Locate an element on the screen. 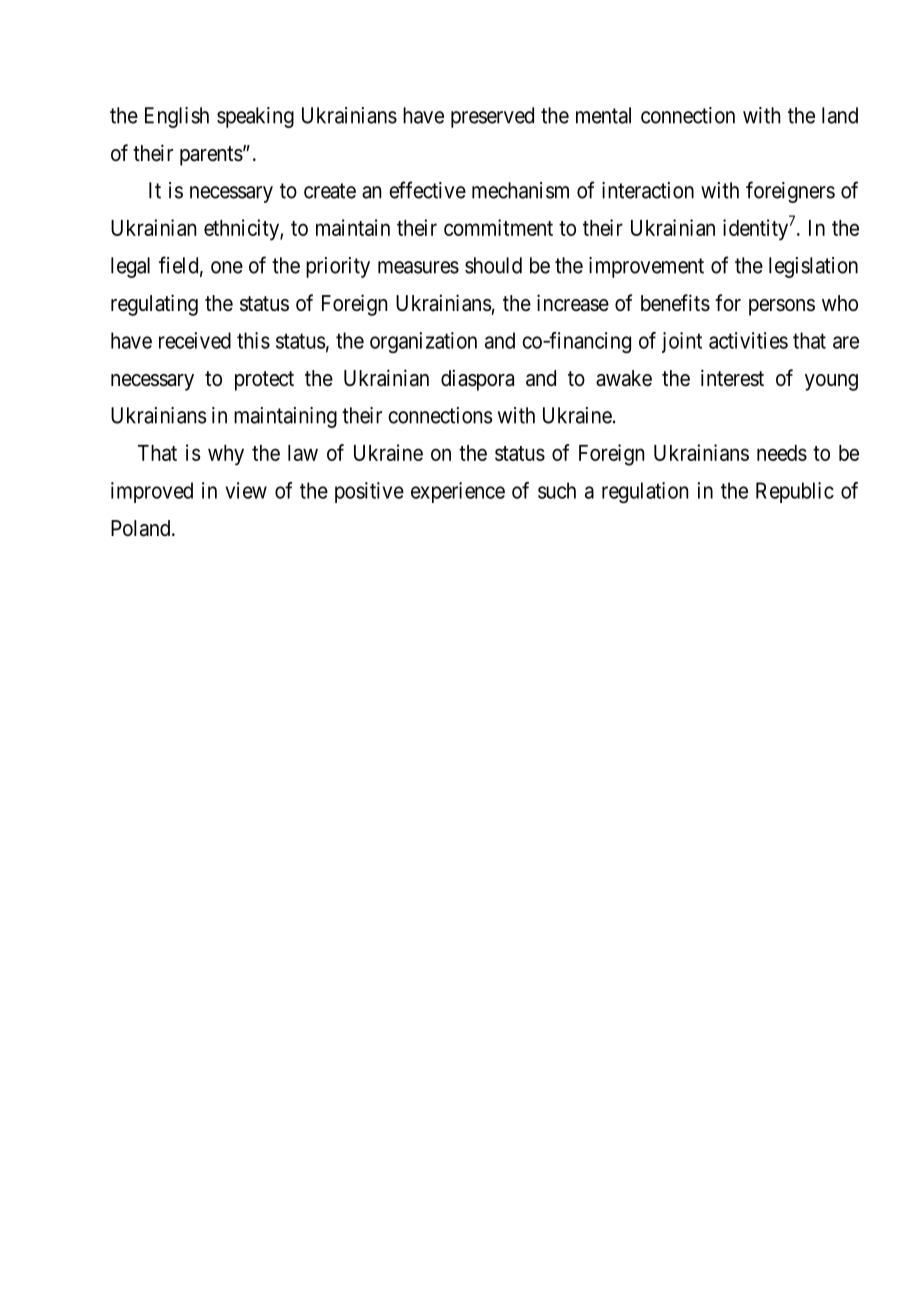  English is located at coordinates (177, 117).
